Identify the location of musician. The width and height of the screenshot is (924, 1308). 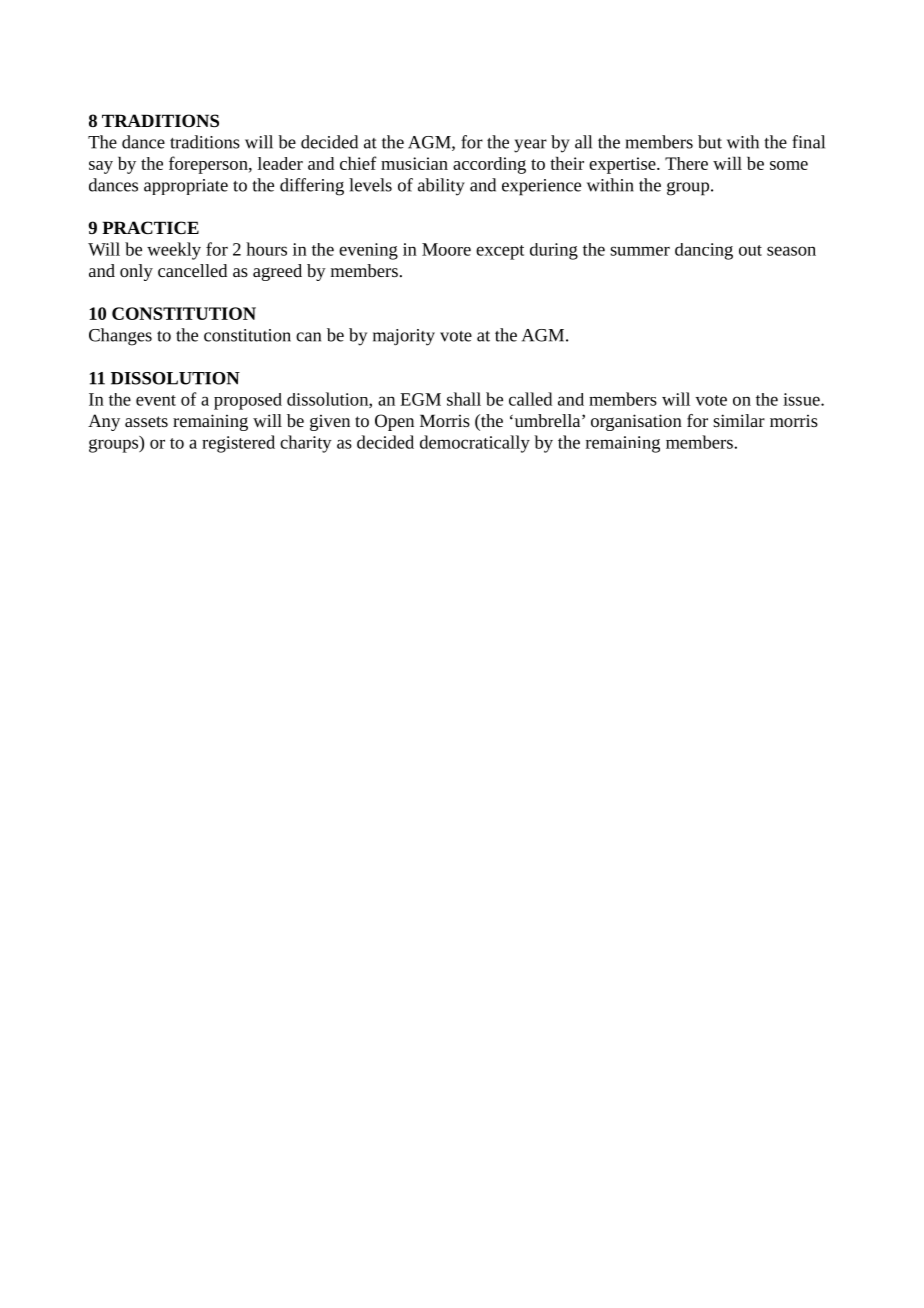
(414, 163).
